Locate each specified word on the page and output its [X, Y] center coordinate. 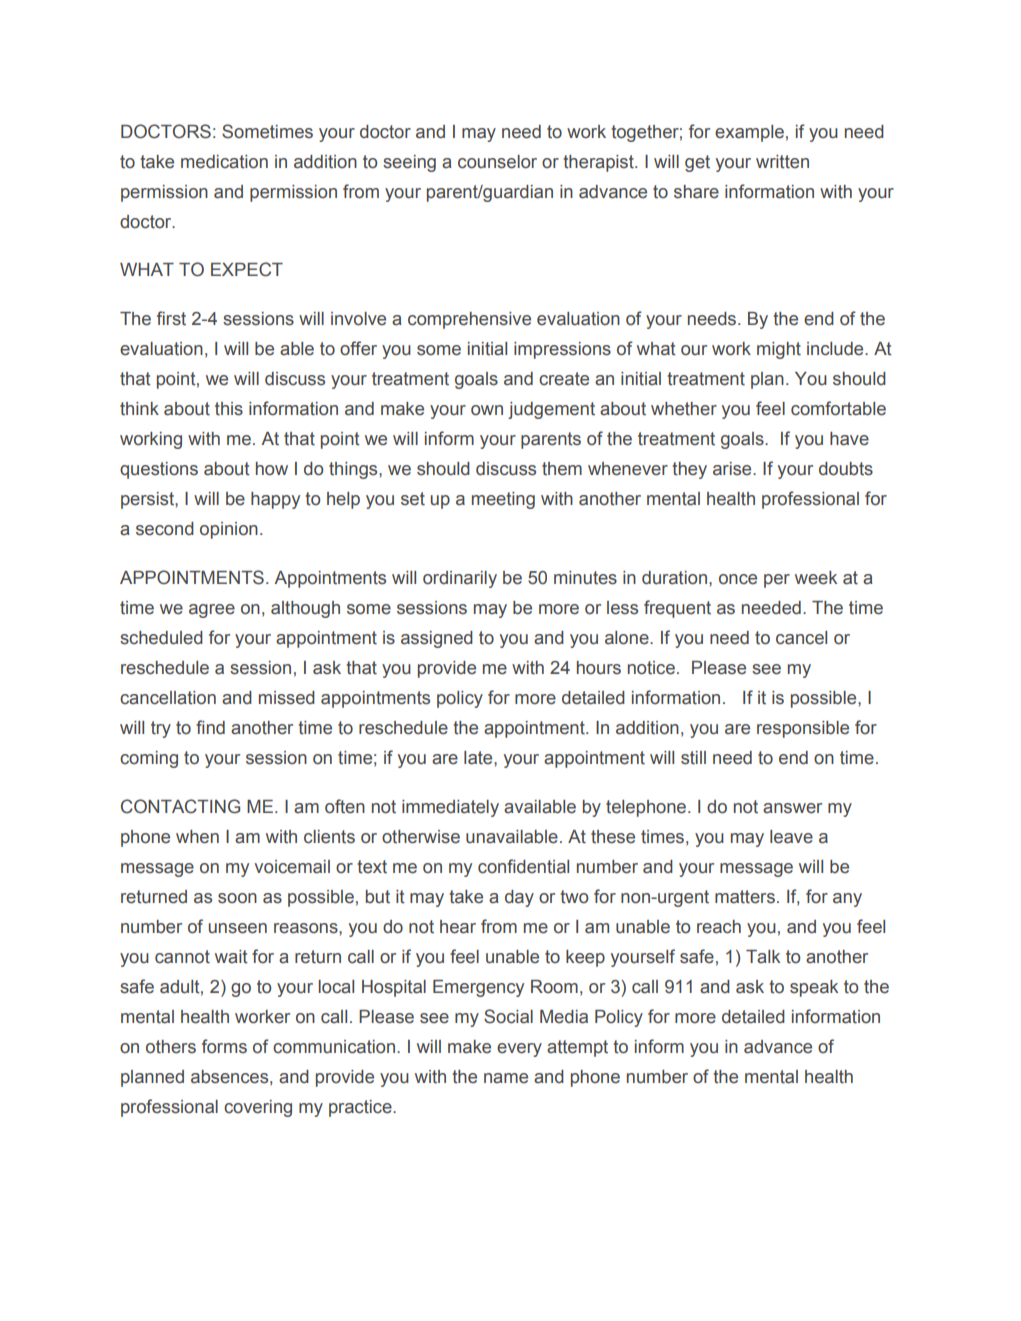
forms [224, 1046]
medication [224, 162]
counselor [497, 162]
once [738, 579]
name [506, 1078]
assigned [437, 639]
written [782, 162]
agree [212, 611]
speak [814, 988]
